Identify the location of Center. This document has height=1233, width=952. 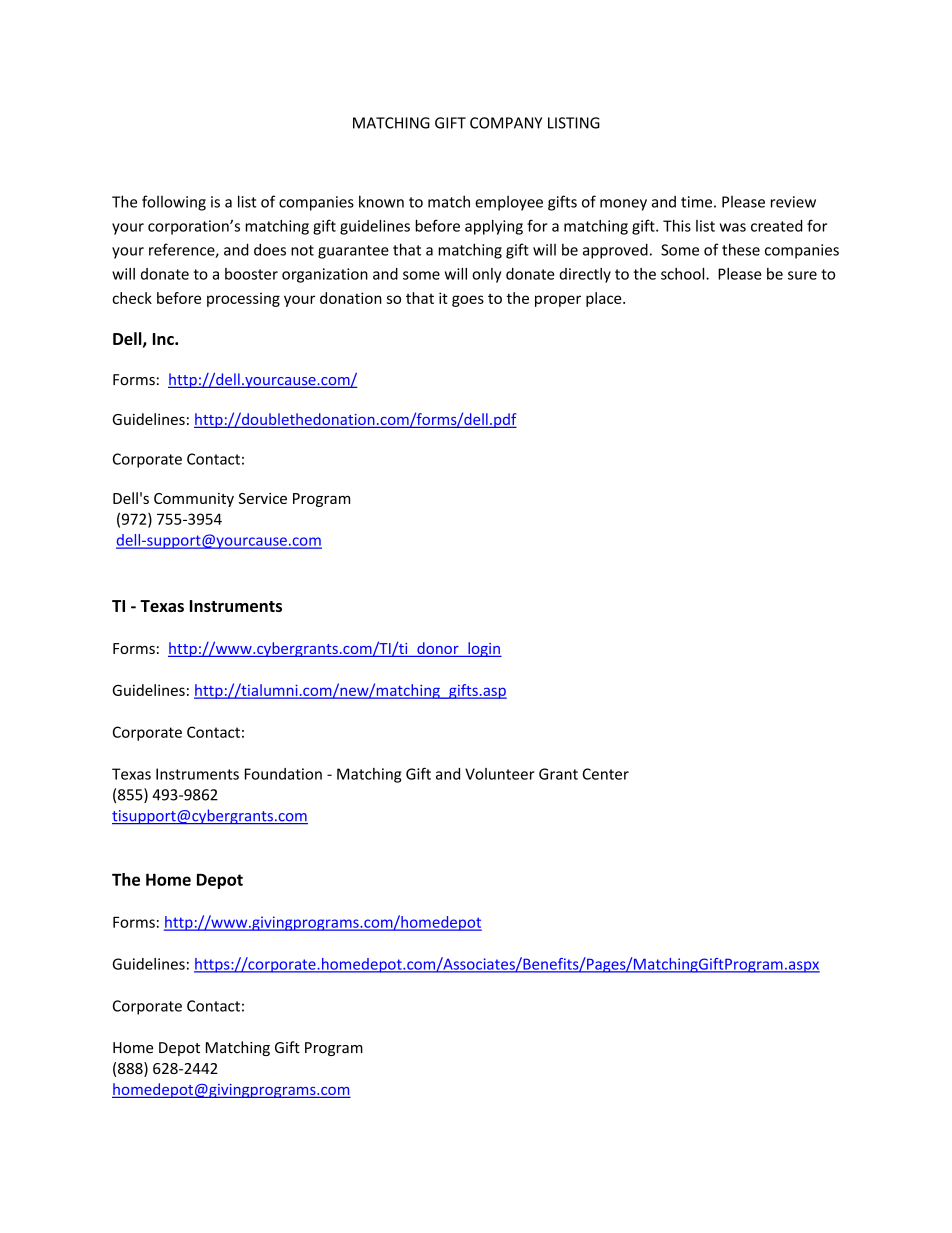
(605, 774).
